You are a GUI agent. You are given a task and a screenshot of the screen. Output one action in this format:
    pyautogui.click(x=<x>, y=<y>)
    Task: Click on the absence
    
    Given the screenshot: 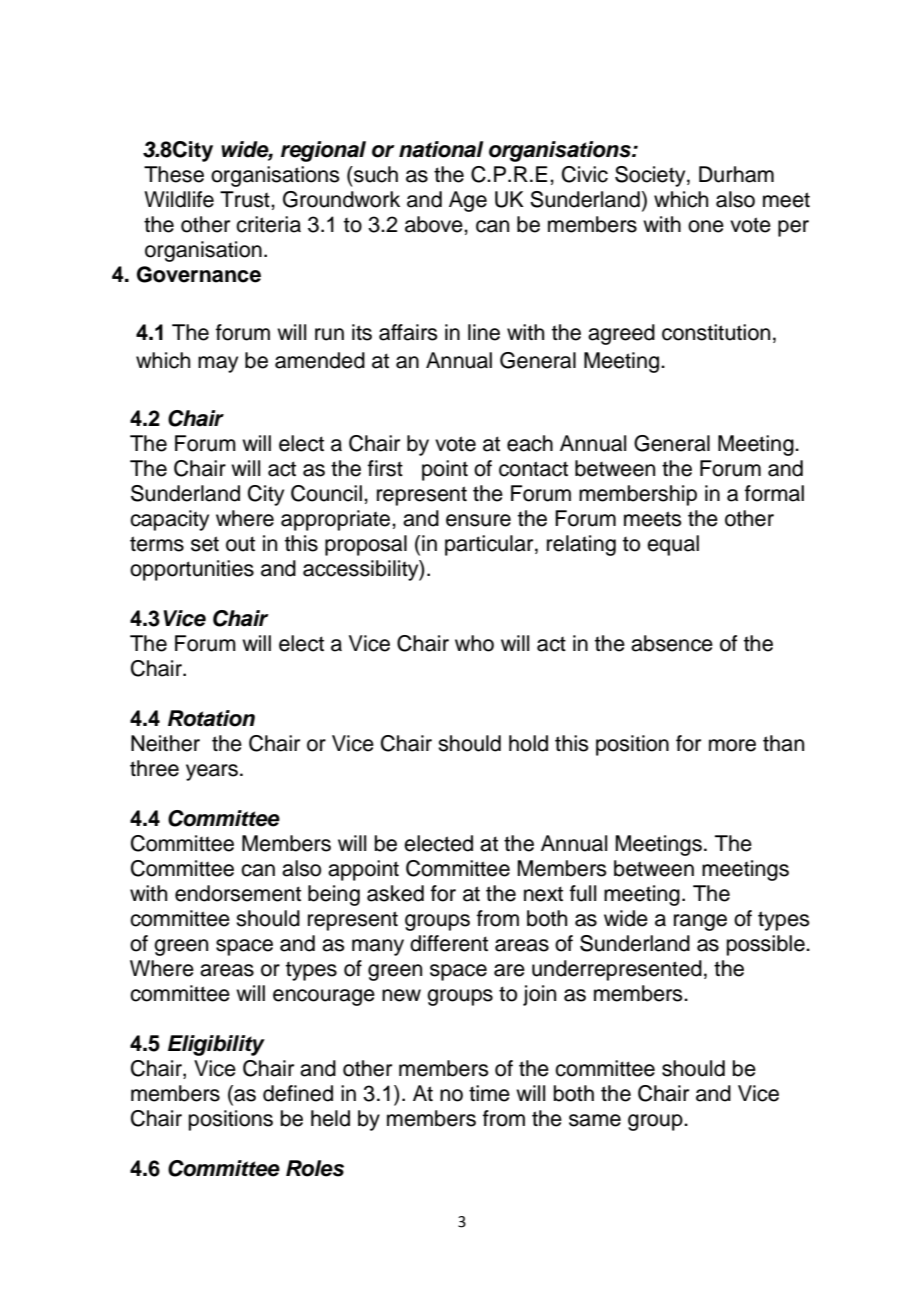 What is the action you would take?
    pyautogui.click(x=672, y=643)
